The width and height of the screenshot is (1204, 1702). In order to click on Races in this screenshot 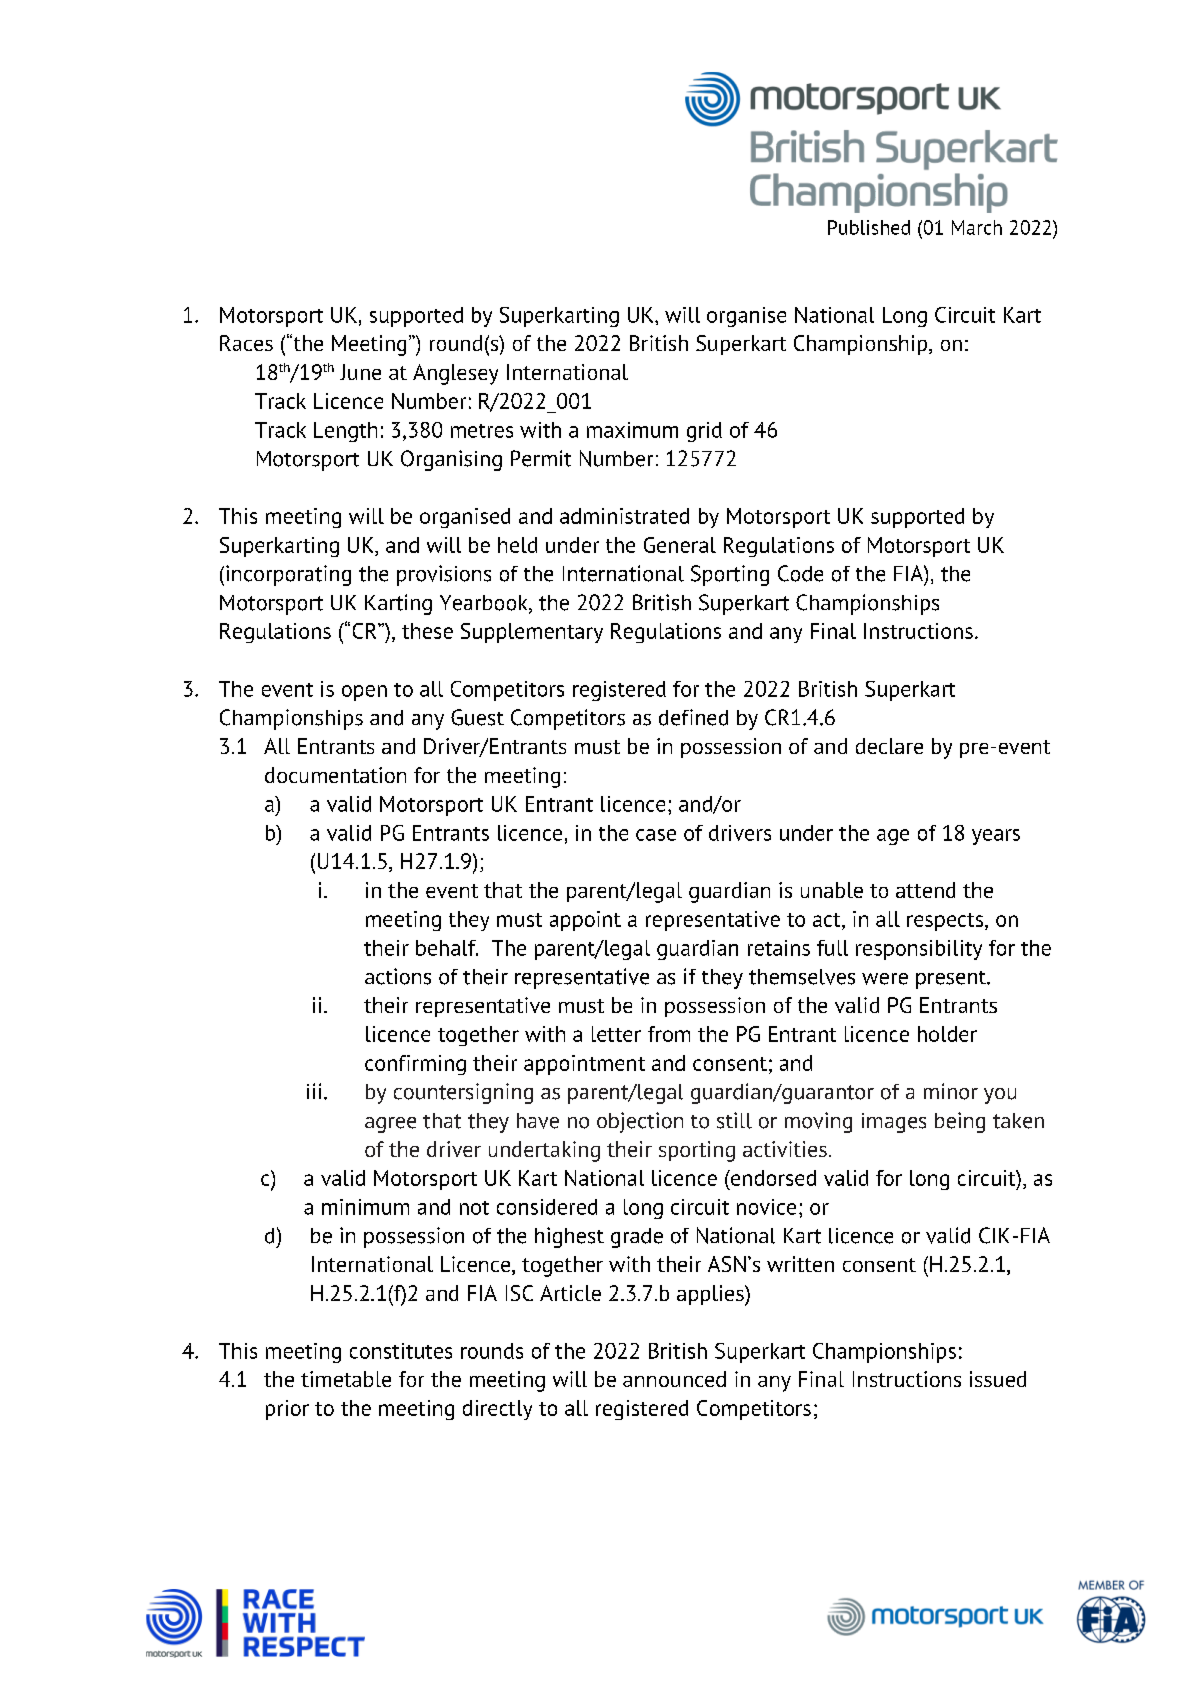, I will do `click(246, 343)`.
